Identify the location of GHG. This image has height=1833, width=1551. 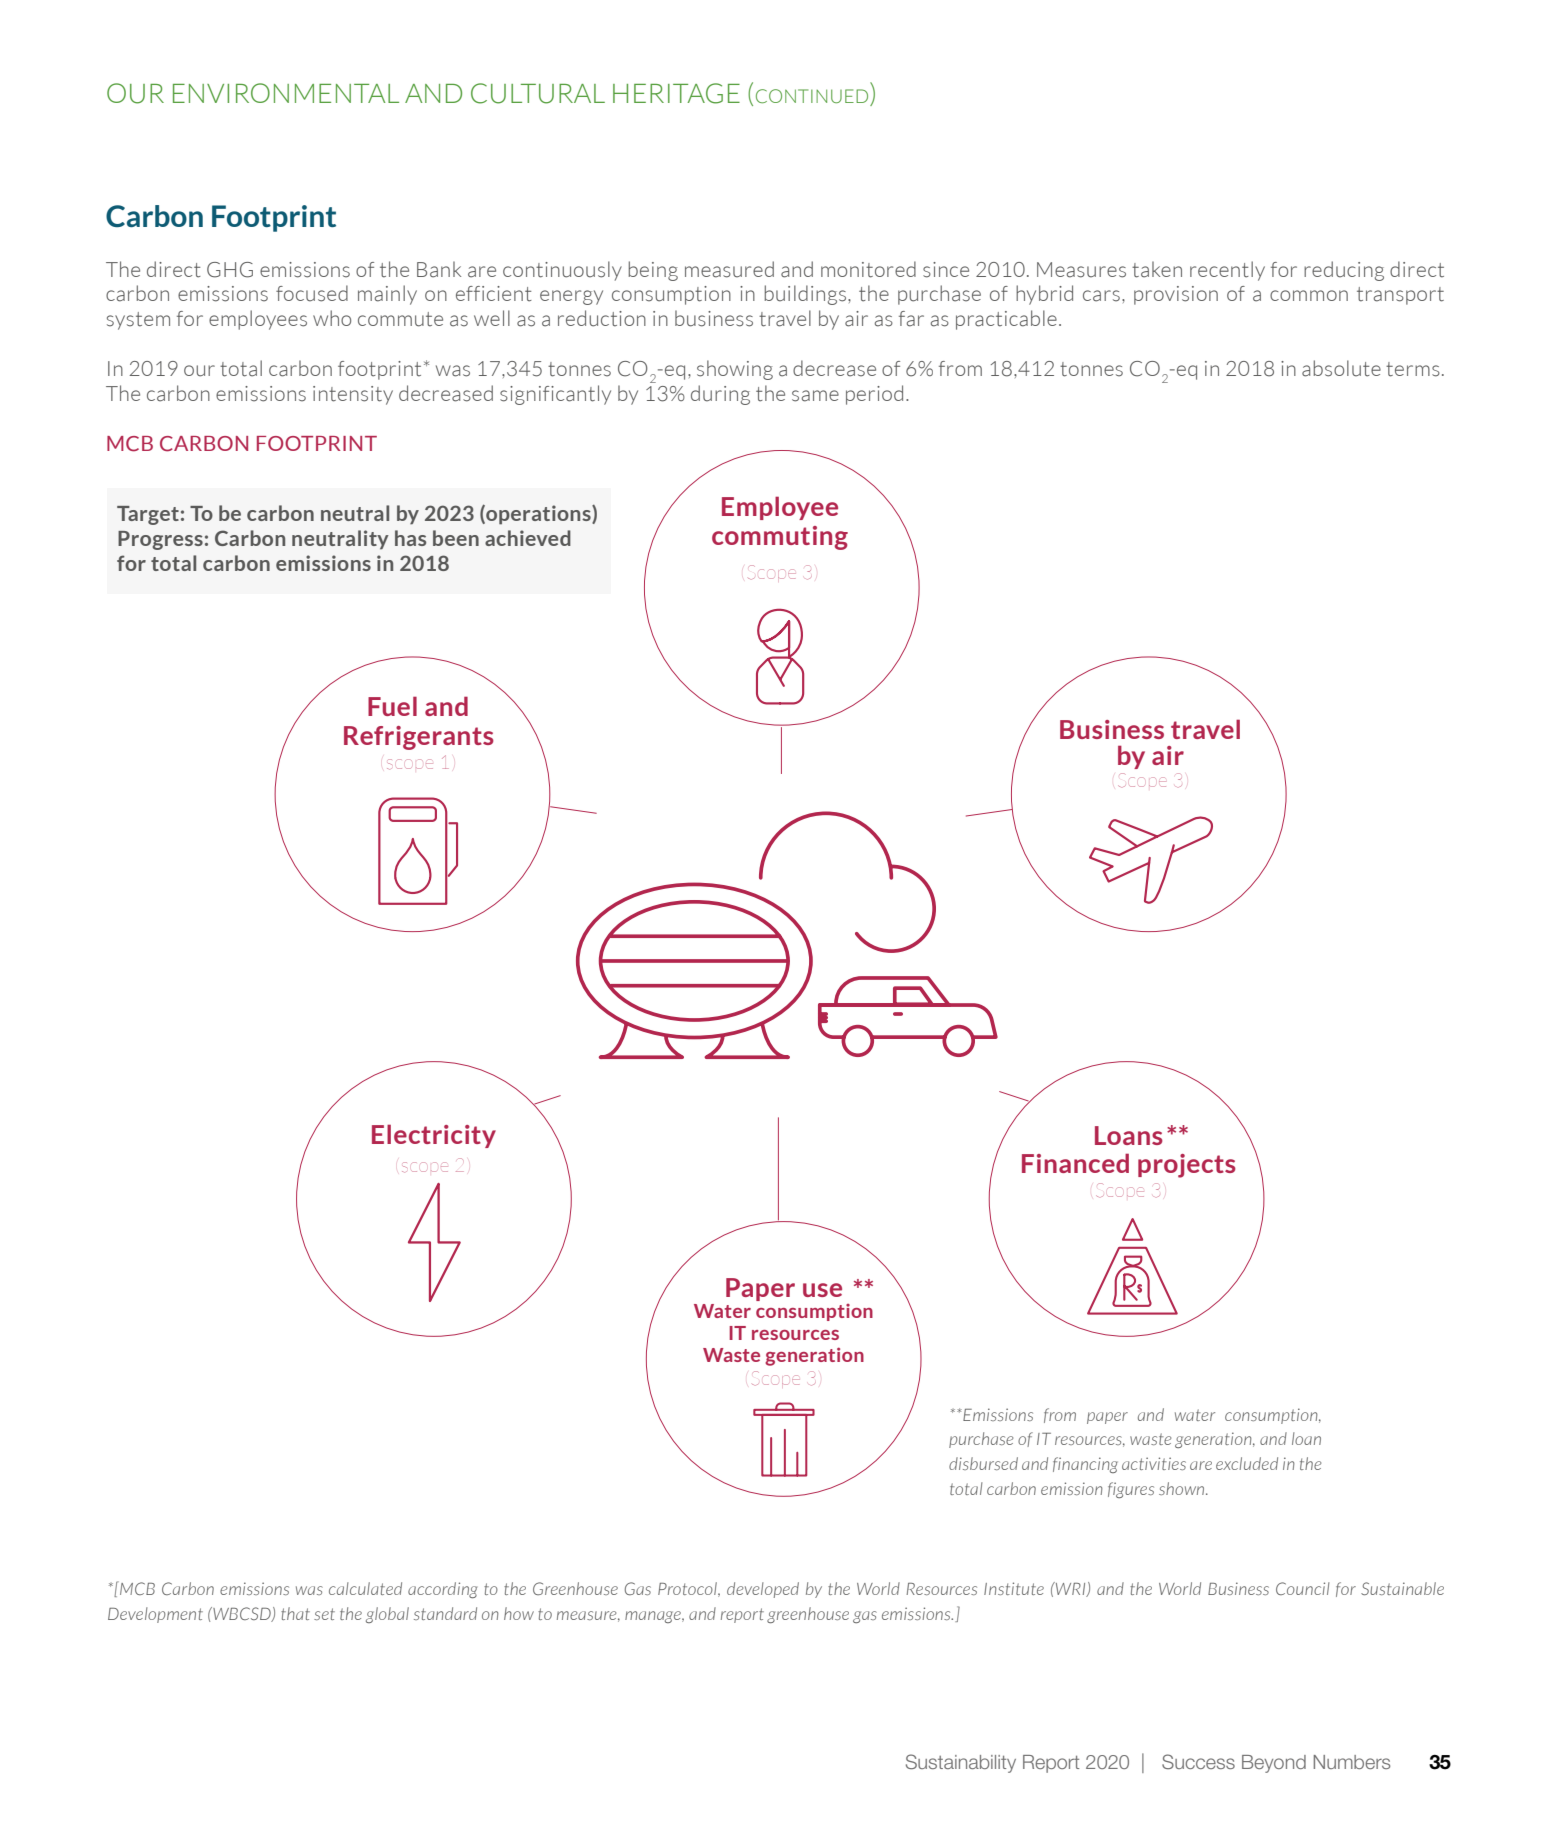
(230, 270).
